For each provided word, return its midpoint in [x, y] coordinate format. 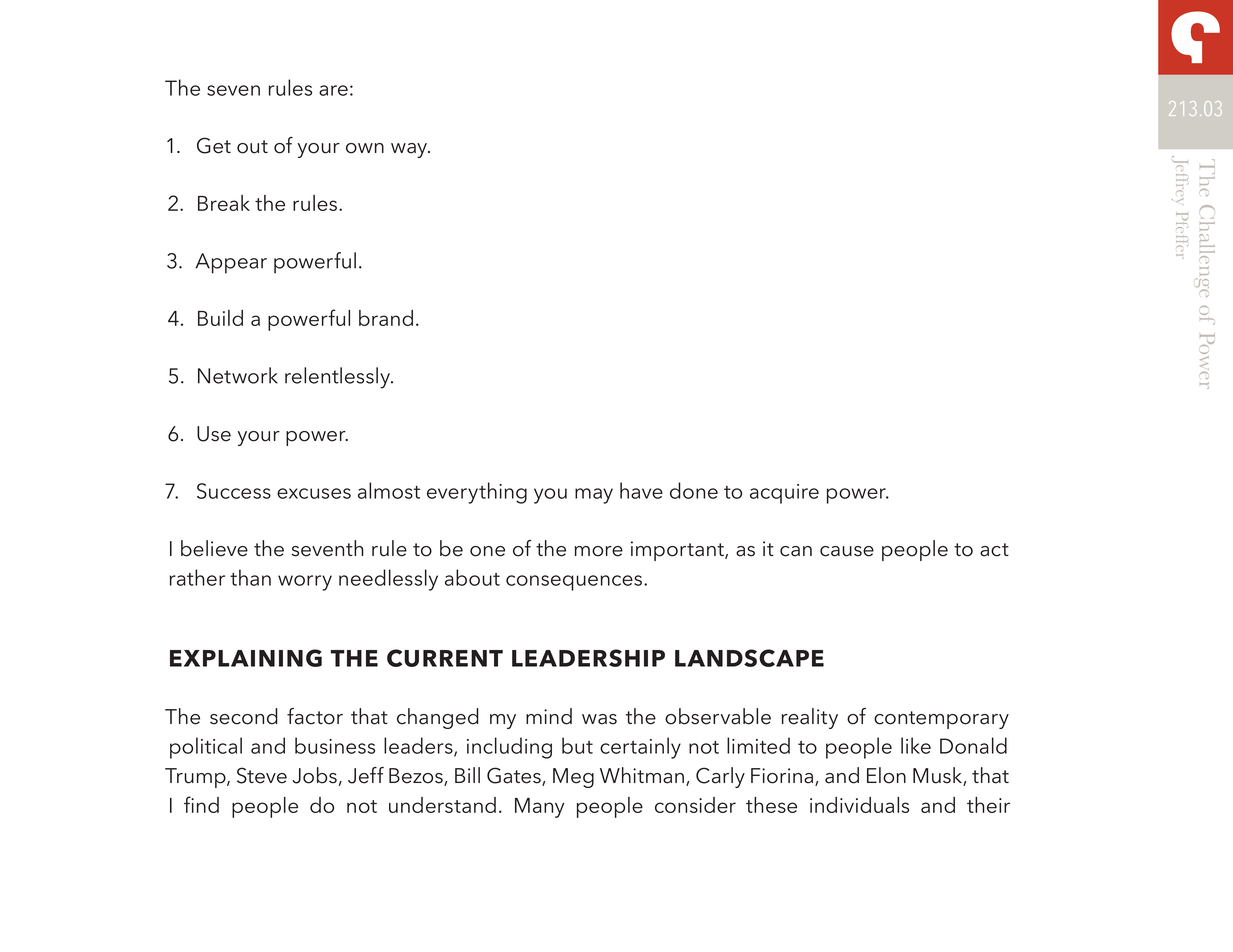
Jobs [314, 775]
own [365, 148]
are [333, 90]
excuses [314, 493]
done [694, 490]
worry [305, 583]
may [594, 496]
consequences [575, 583]
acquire [784, 494]
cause [847, 551]
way [410, 150]
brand [386, 318]
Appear [231, 263]
